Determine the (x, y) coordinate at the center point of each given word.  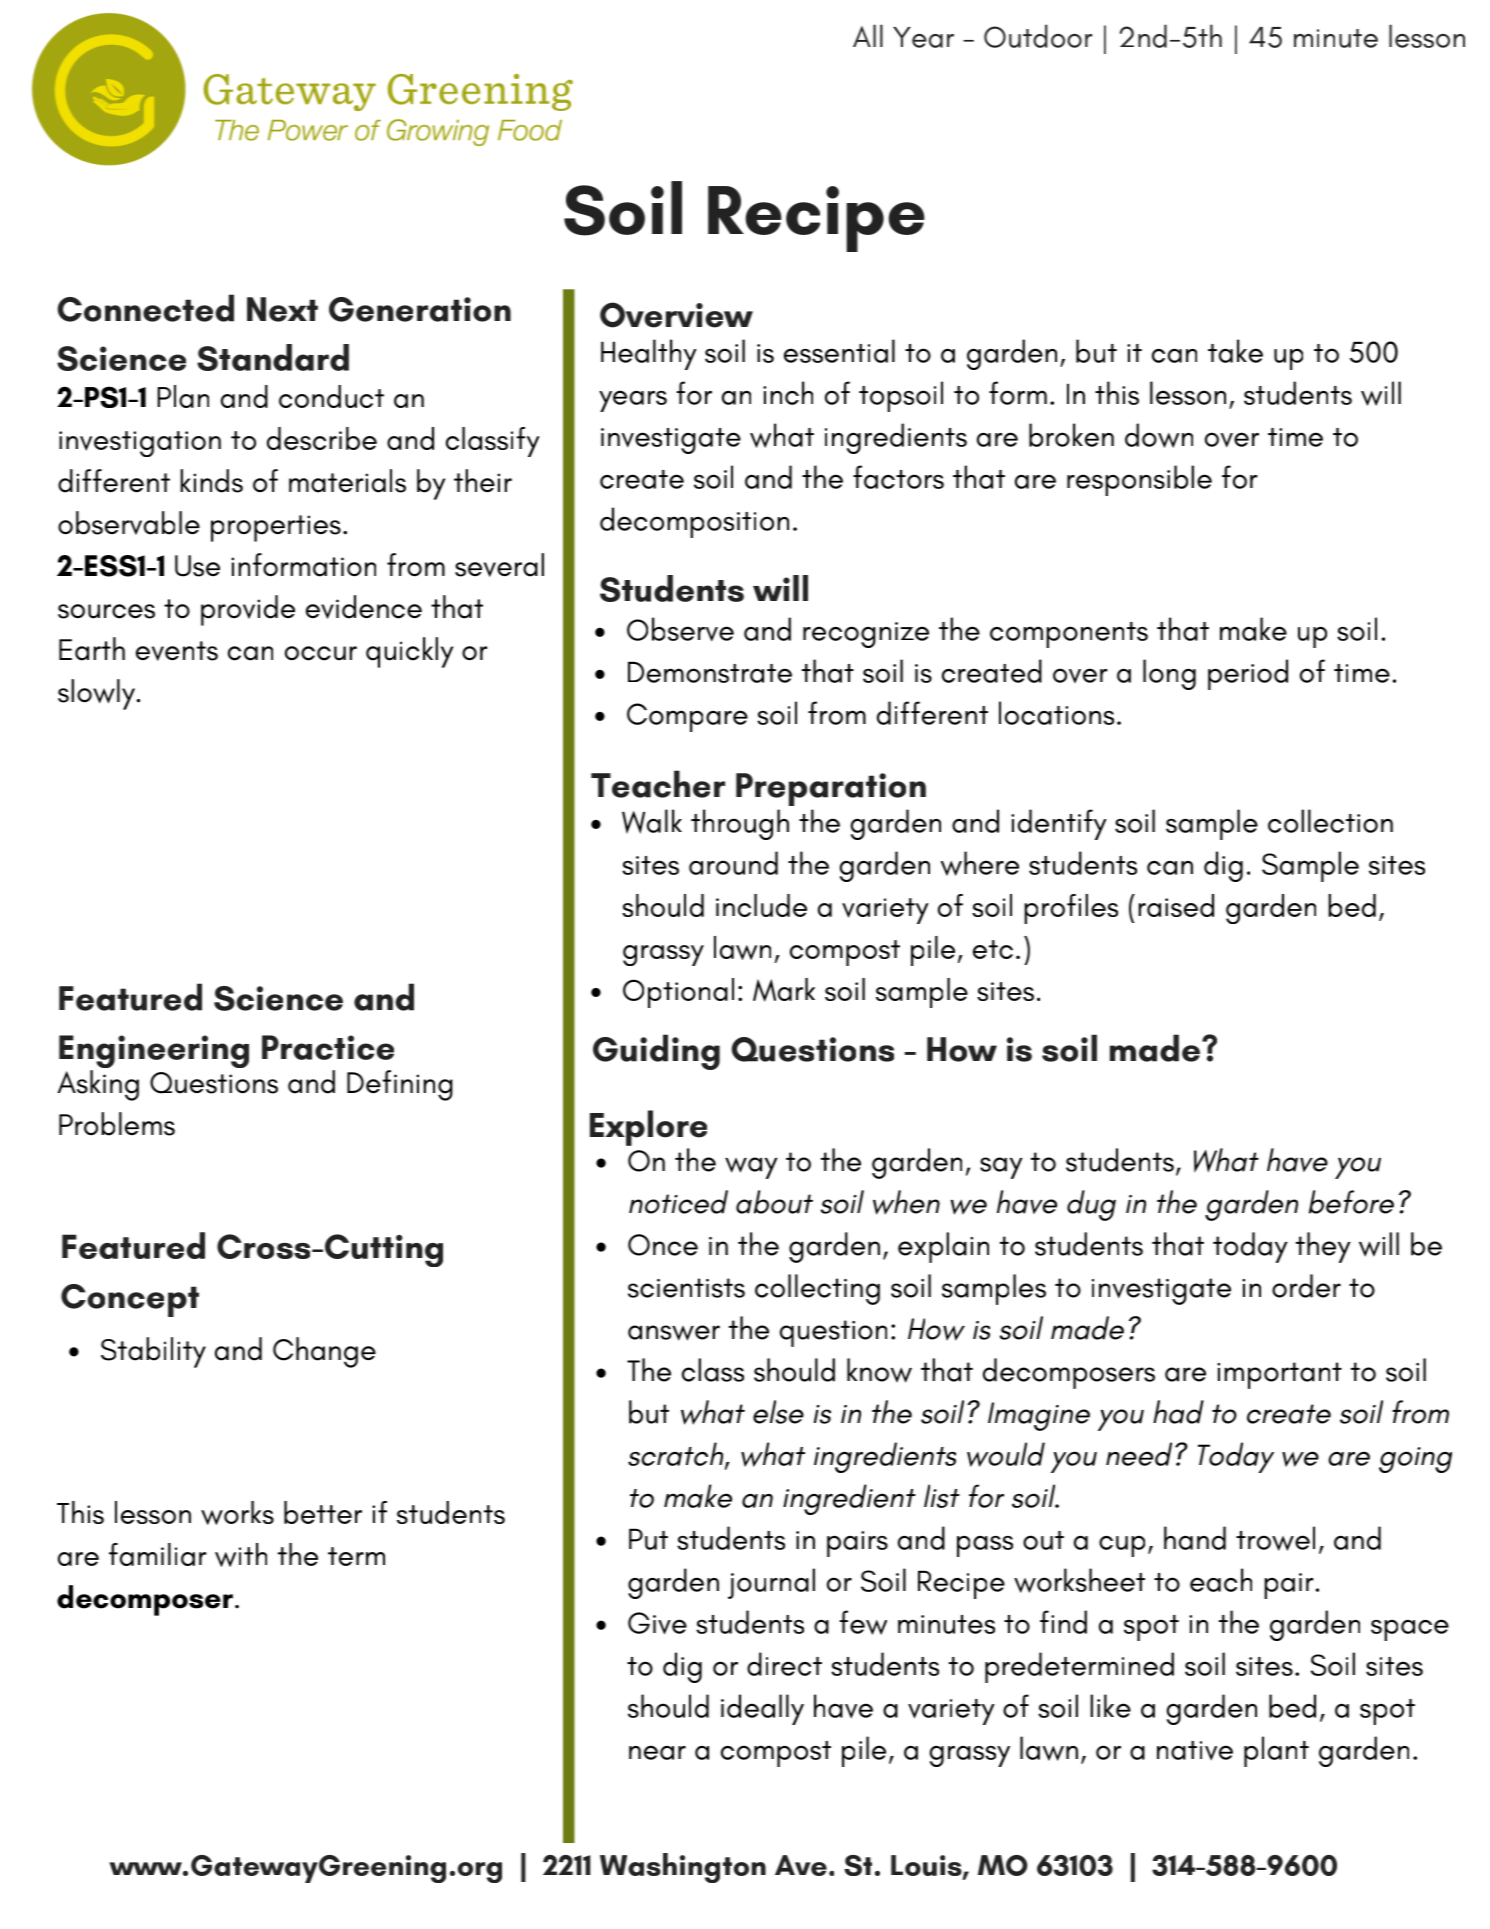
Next (282, 309)
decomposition (694, 522)
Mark (784, 990)
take (1235, 351)
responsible (1139, 480)
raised (1176, 905)
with (241, 1555)
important (1279, 1375)
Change (324, 1352)
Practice (328, 1047)
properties (276, 528)
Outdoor (1038, 36)
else (778, 1412)
